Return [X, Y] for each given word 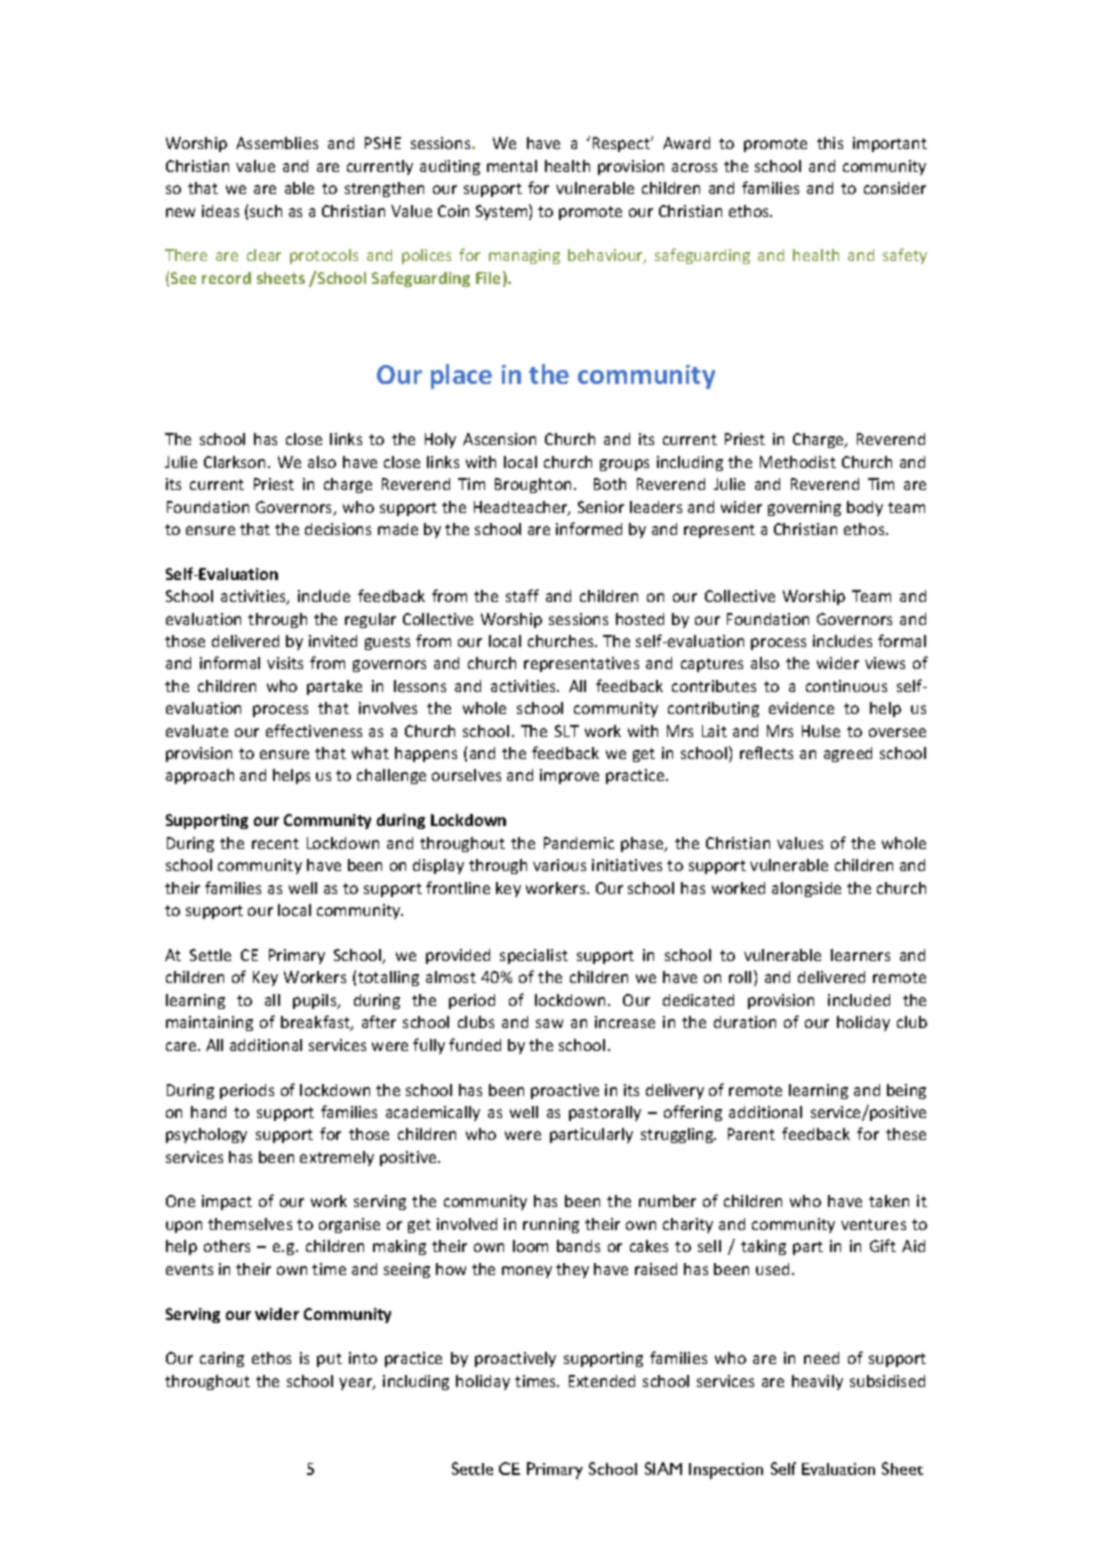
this [830, 143]
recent [275, 843]
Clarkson [234, 462]
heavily [817, 1382]
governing [804, 508]
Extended [602, 1381]
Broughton [533, 485]
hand [208, 1112]
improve [569, 776]
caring [222, 1359]
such [266, 211]
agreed [848, 754]
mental [512, 166]
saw [549, 1023]
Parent [751, 1134]
